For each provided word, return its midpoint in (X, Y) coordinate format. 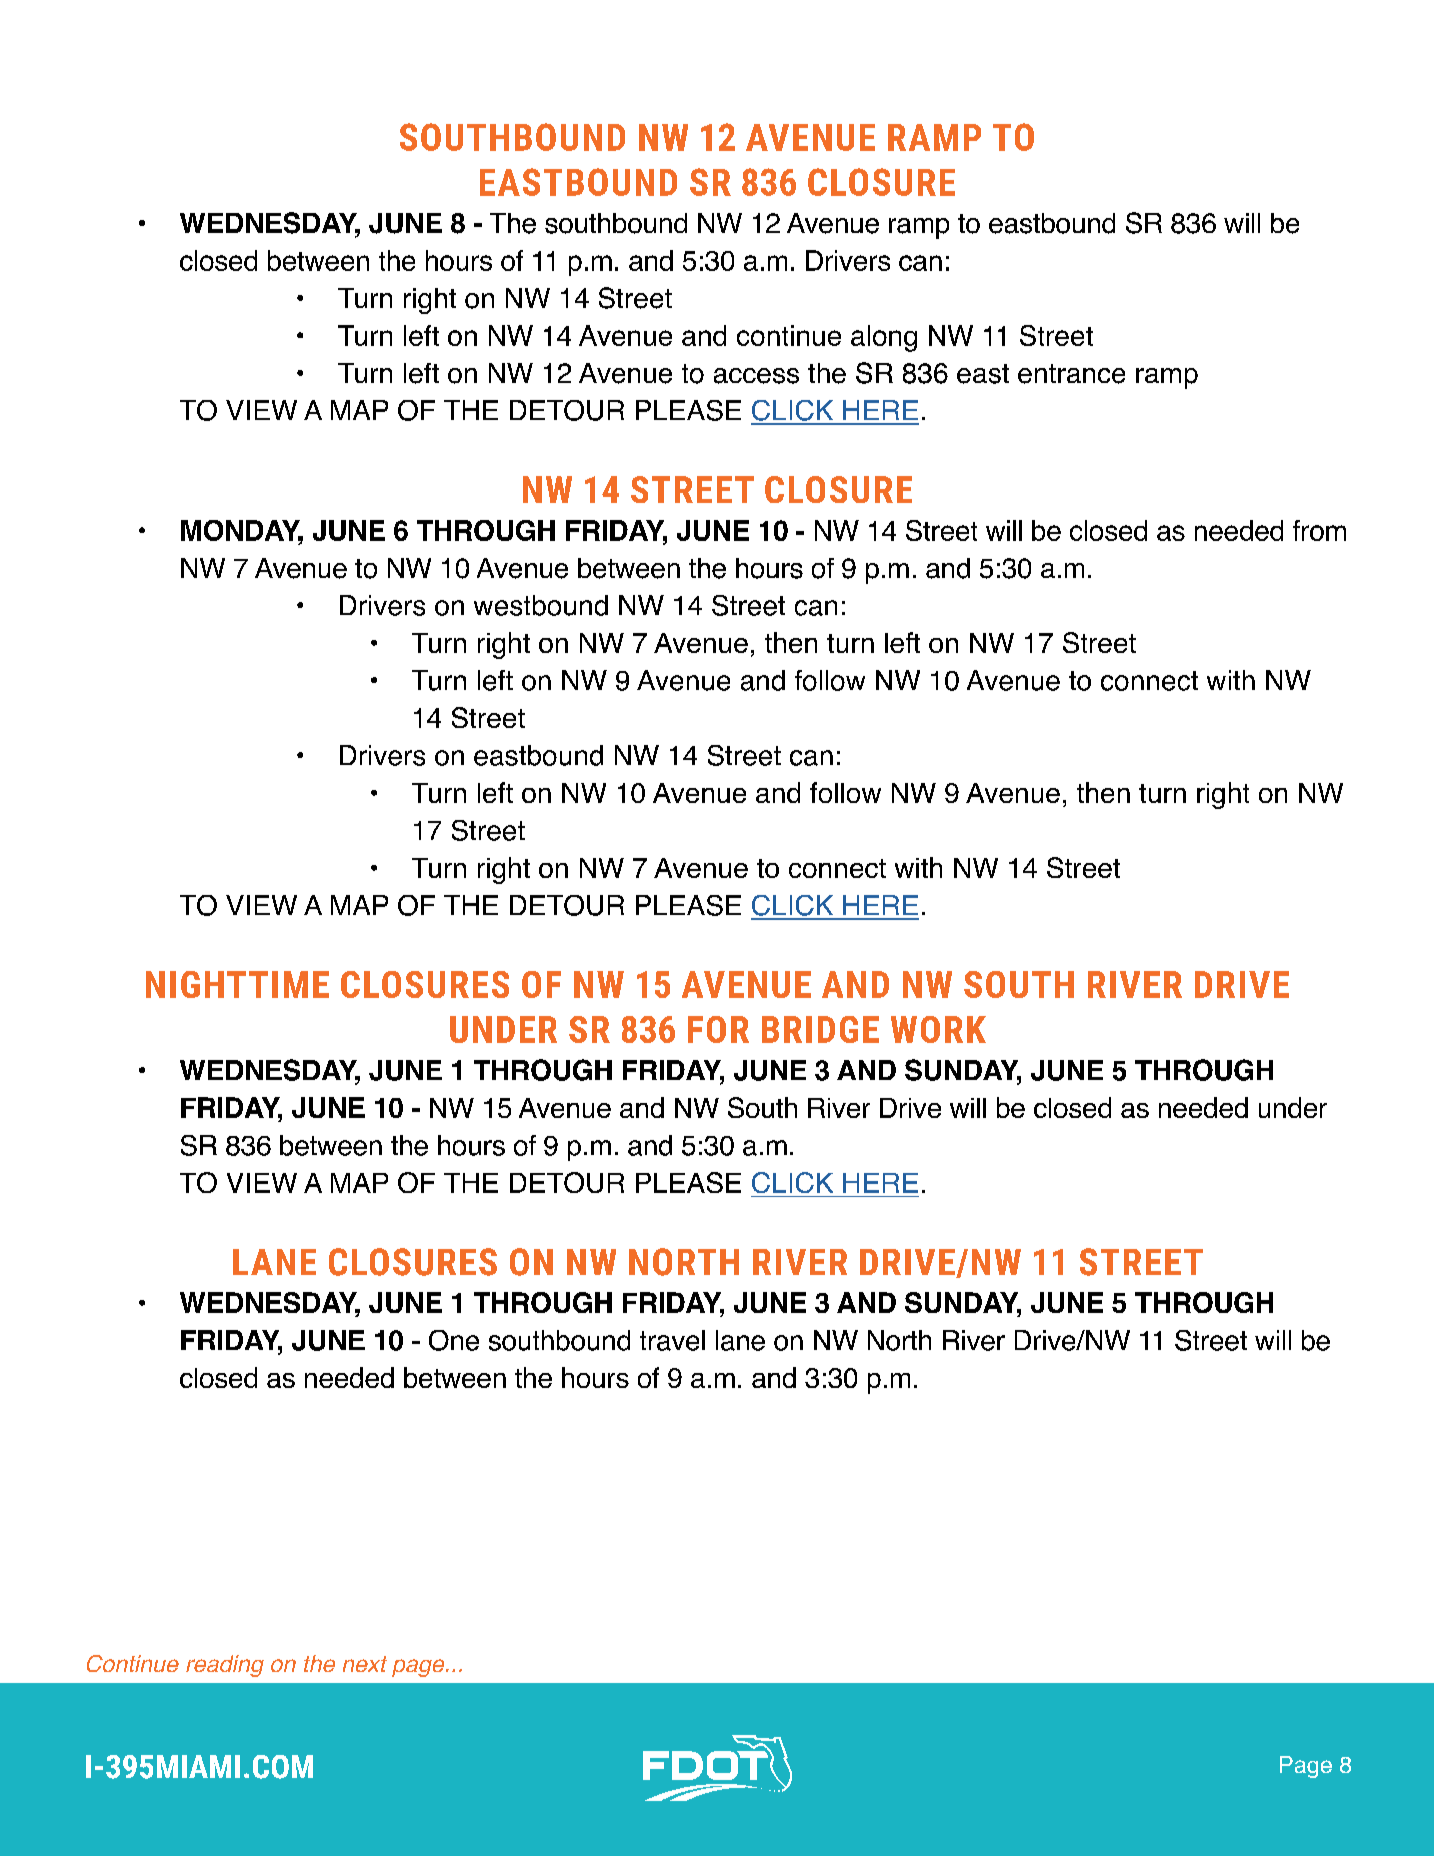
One (454, 1340)
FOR (718, 1029)
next (365, 1664)
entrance (1071, 374)
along (884, 338)
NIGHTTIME (237, 984)
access (756, 376)
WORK (938, 1029)
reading (225, 1666)
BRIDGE (820, 1029)
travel (672, 1340)
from (1319, 530)
